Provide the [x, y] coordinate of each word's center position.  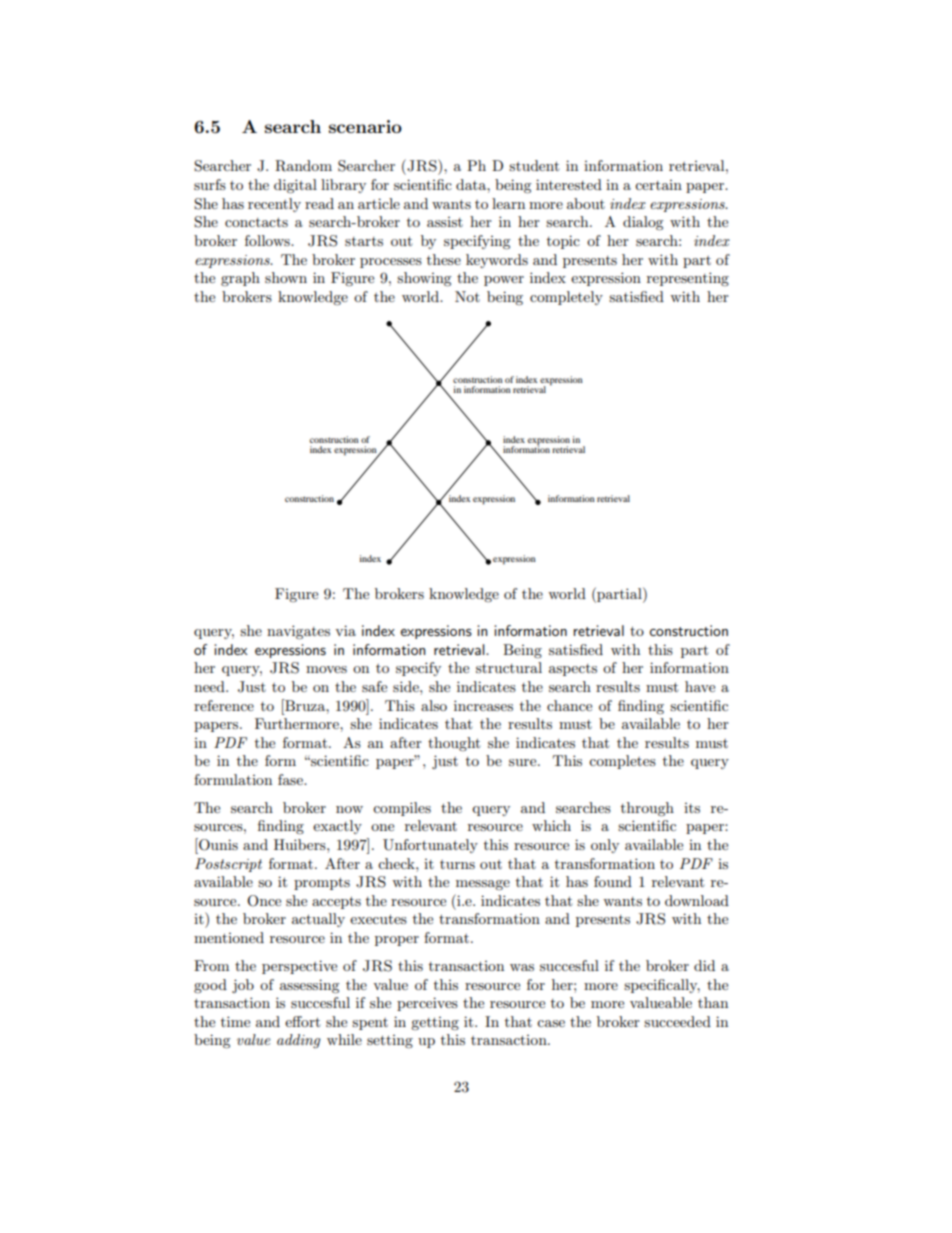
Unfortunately [430, 846]
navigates [298, 632]
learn [508, 203]
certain [658, 185]
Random [303, 166]
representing [688, 279]
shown [286, 277]
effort [302, 1021]
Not [467, 296]
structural [509, 667]
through [647, 809]
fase [291, 779]
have [700, 686]
